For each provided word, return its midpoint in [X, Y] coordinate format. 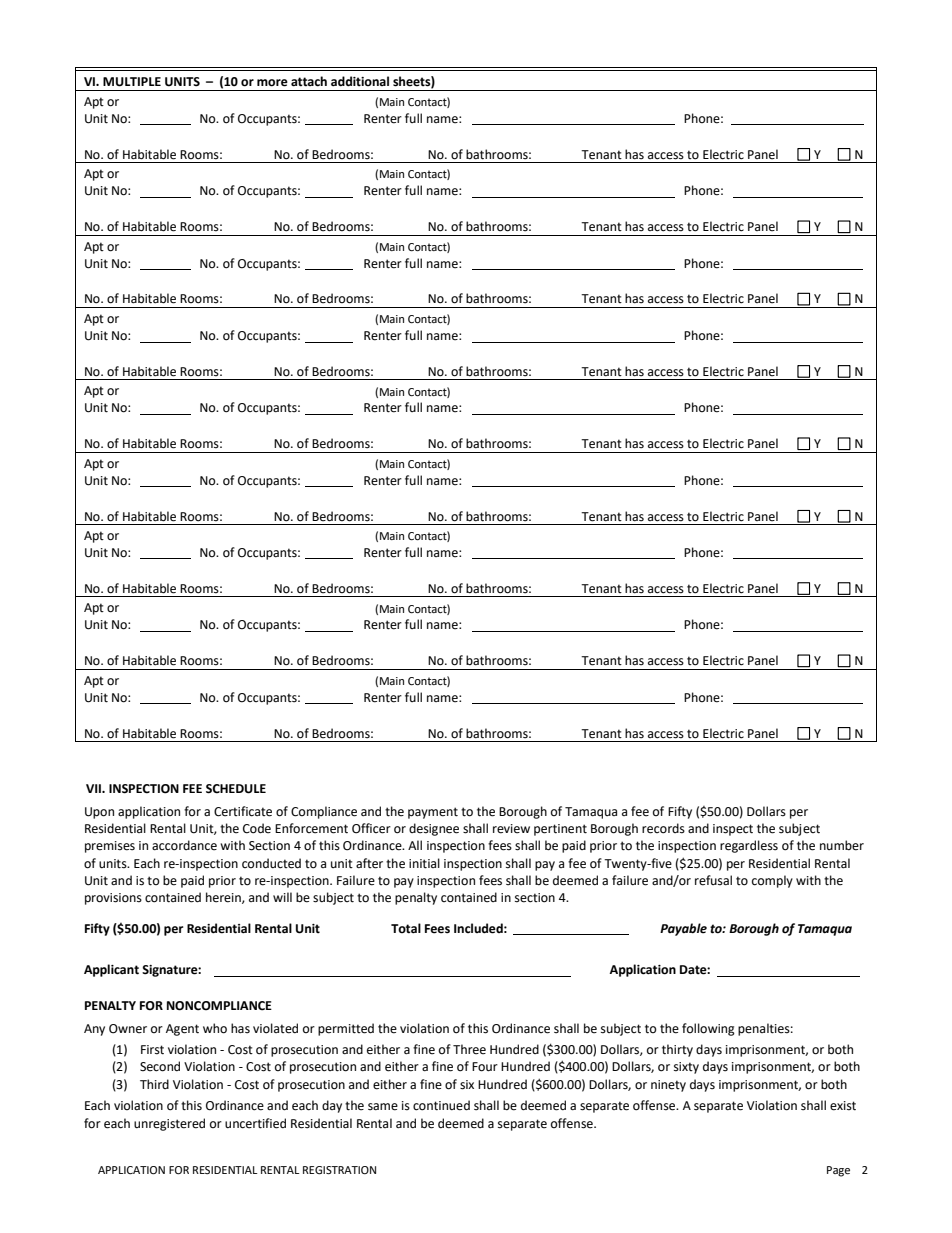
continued [441, 1105]
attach [309, 81]
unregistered [169, 1124]
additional [360, 81]
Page [838, 1171]
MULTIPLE [132, 82]
